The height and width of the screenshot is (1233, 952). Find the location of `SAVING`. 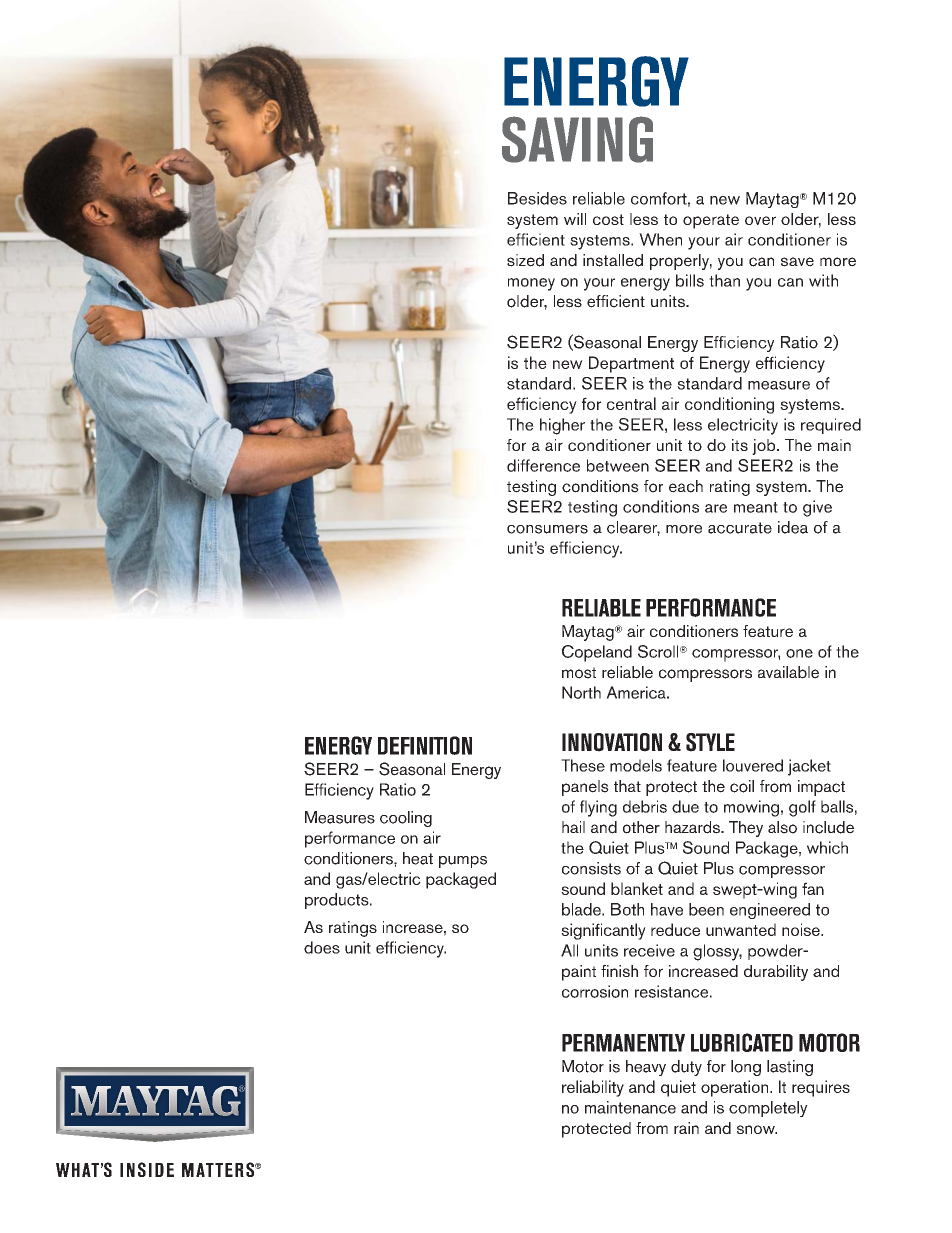

SAVING is located at coordinates (577, 139).
